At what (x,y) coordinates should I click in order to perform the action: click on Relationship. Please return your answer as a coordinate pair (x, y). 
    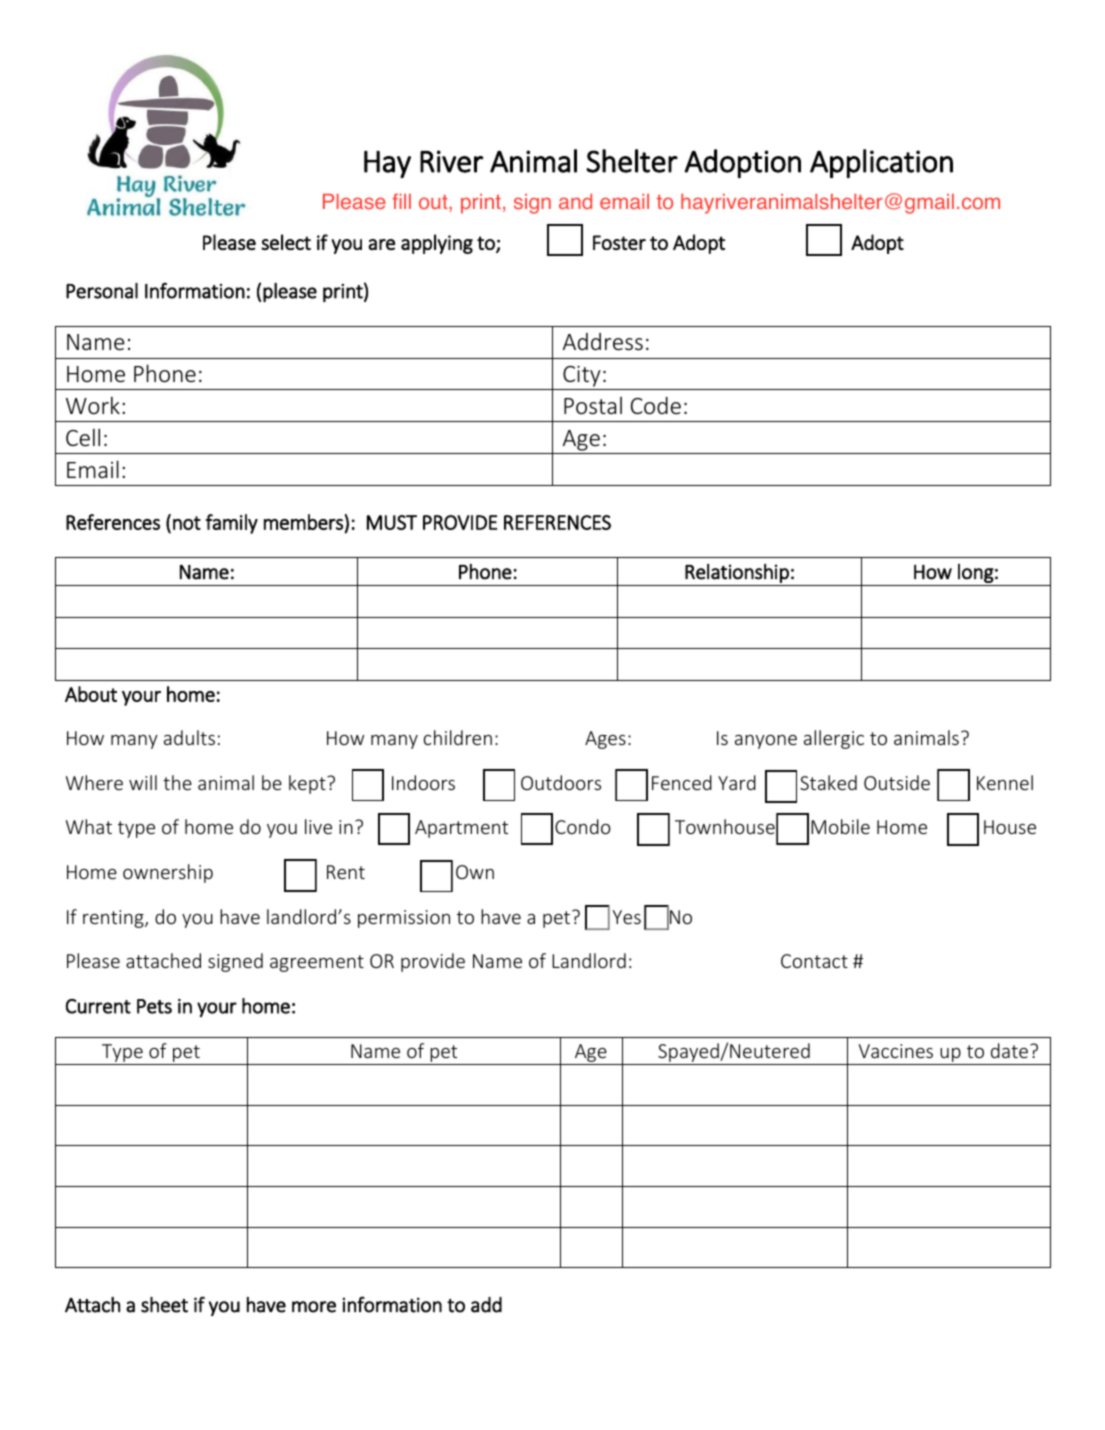
    Looking at the image, I should click on (737, 573).
